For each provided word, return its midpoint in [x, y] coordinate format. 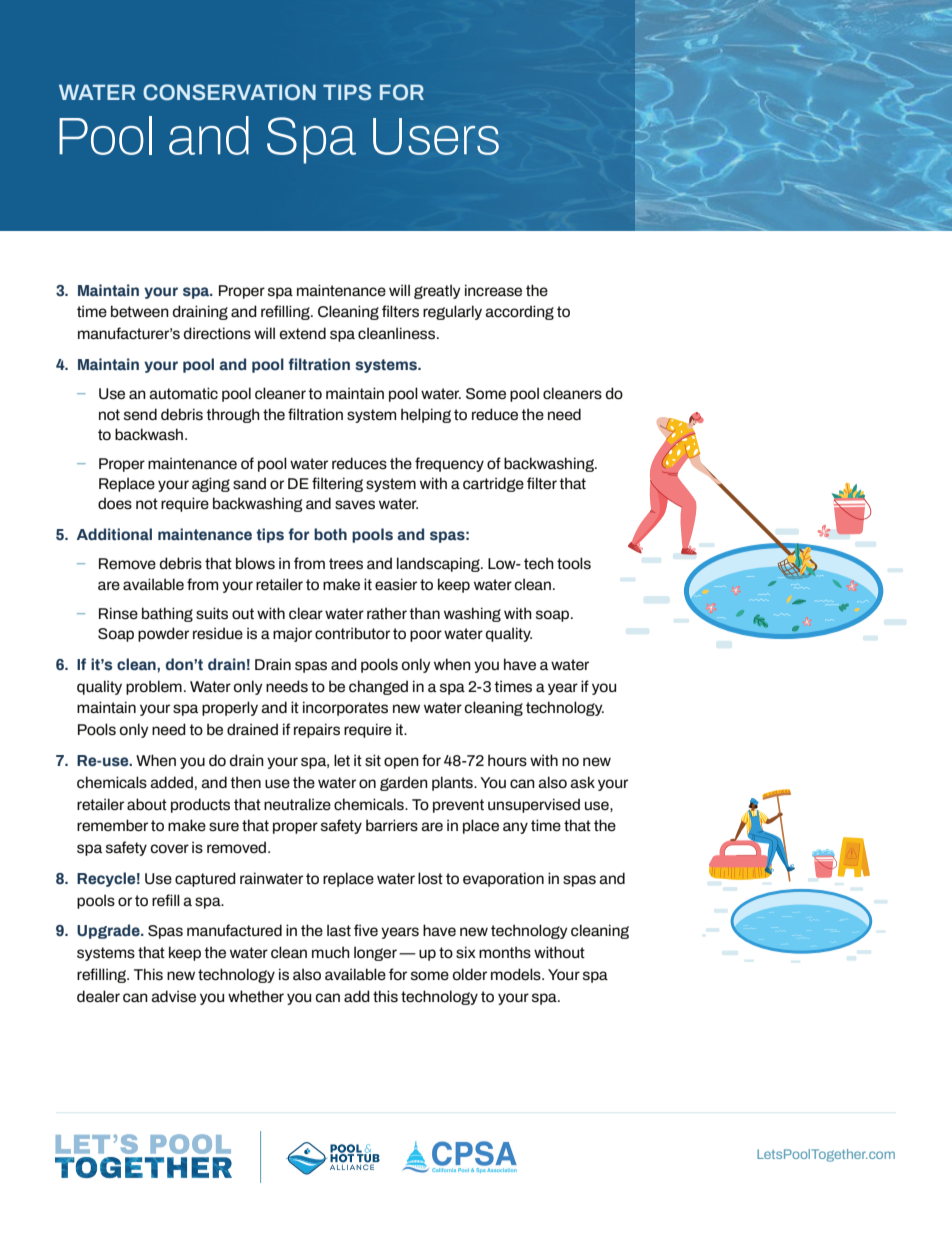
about [147, 804]
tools [574, 563]
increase [493, 290]
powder [163, 634]
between [140, 311]
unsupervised [534, 805]
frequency [449, 464]
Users [436, 136]
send [140, 414]
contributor [352, 633]
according [519, 312]
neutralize [297, 804]
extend [303, 333]
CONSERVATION [229, 92]
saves [355, 505]
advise [173, 996]
